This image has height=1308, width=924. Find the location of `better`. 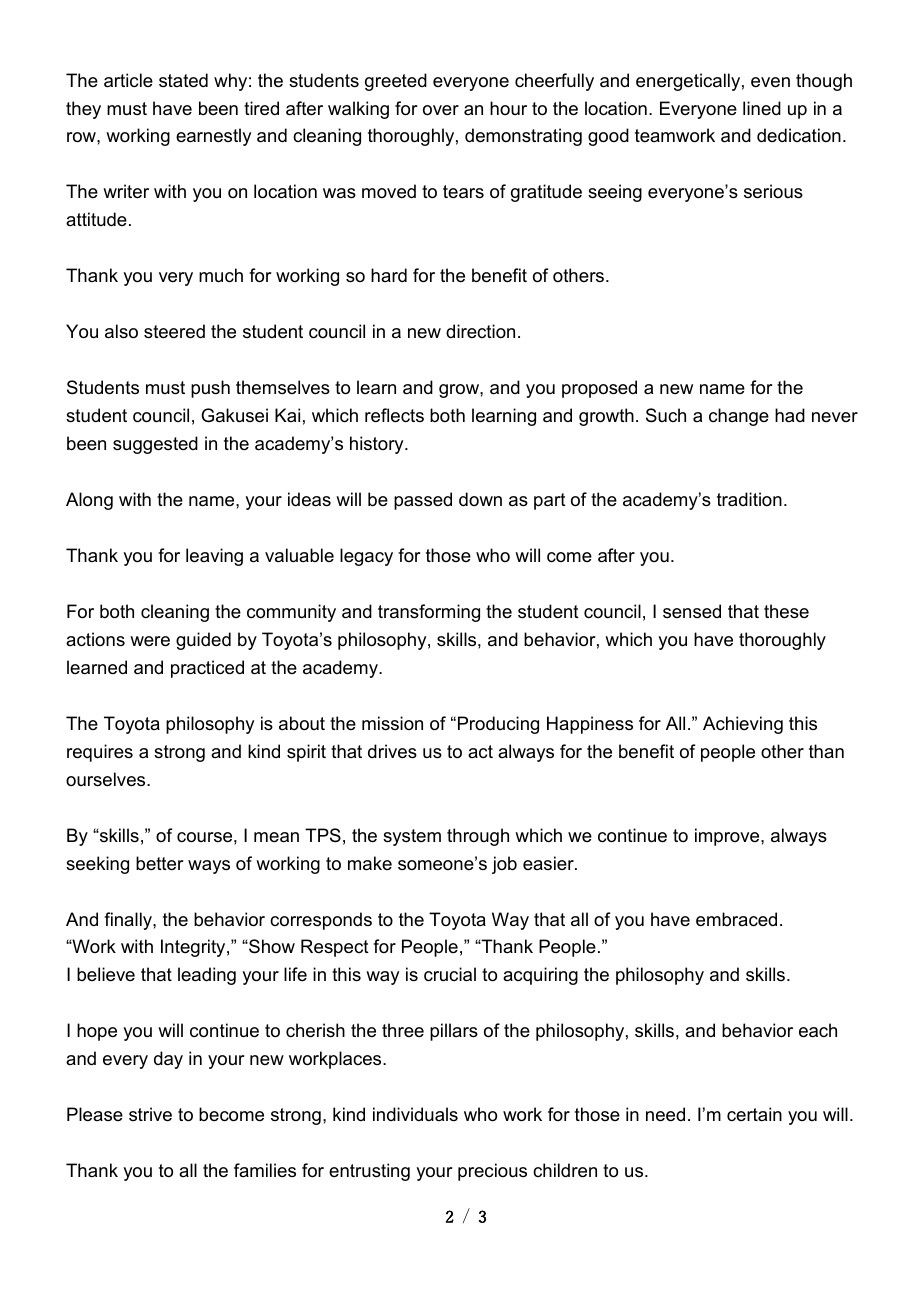

better is located at coordinates (160, 863).
